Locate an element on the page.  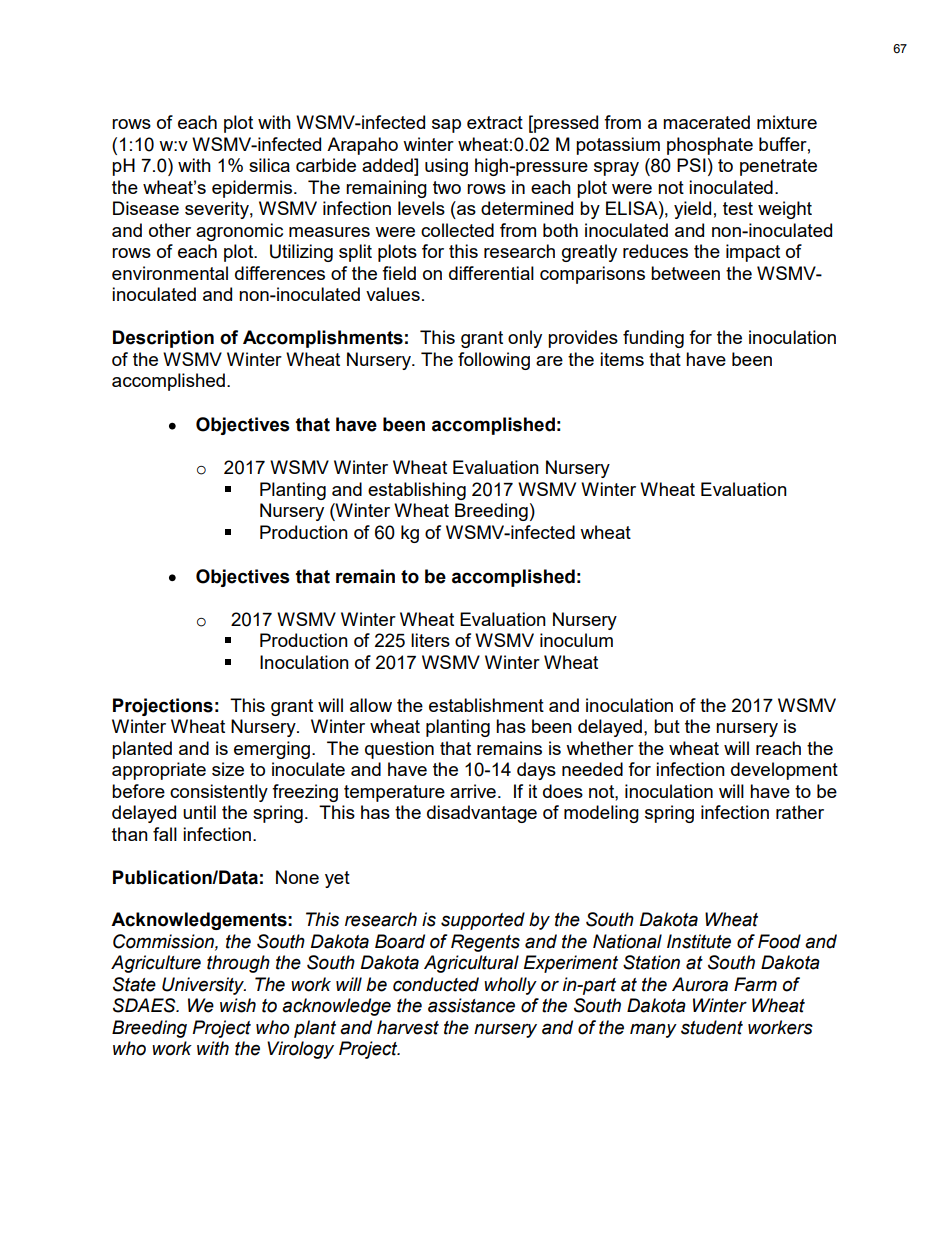
establishing is located at coordinates (417, 491).
